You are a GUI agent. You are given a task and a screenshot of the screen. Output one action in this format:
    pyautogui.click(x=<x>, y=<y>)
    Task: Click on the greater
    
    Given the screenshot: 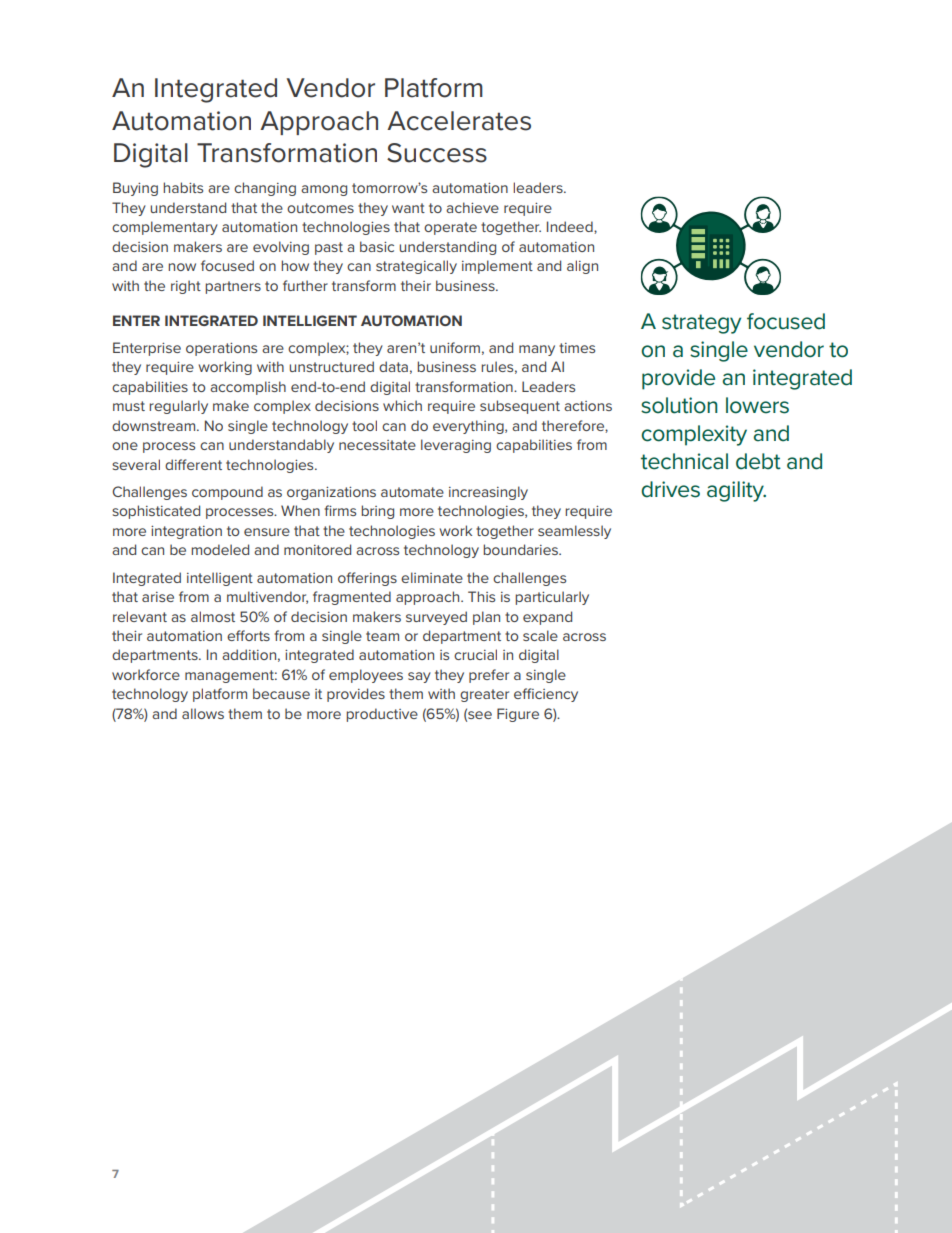 What is the action you would take?
    pyautogui.click(x=484, y=695)
